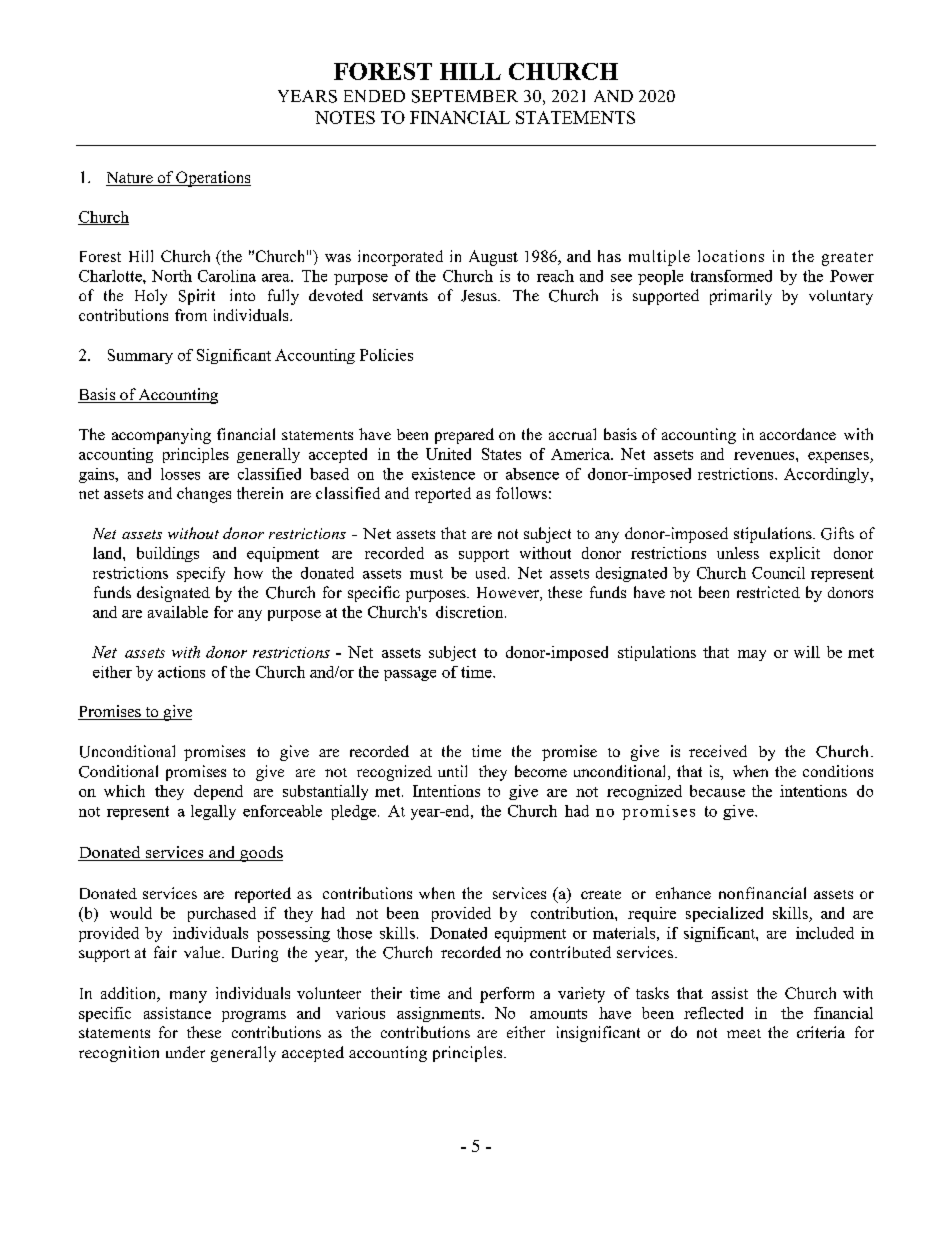  Describe the element at coordinates (130, 179) in the screenshot. I see `Nature` at that location.
